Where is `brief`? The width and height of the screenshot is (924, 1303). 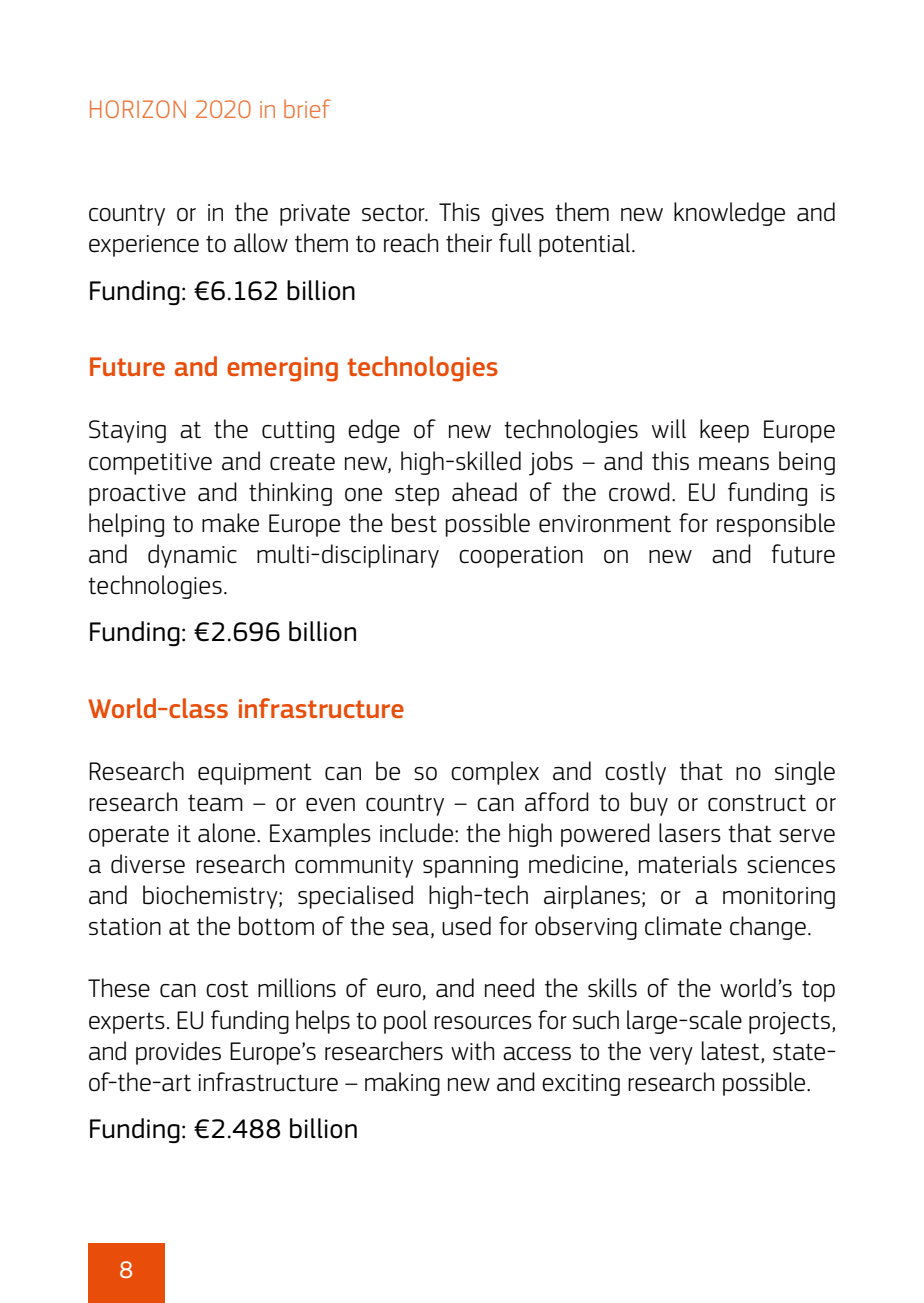 brief is located at coordinates (307, 108).
